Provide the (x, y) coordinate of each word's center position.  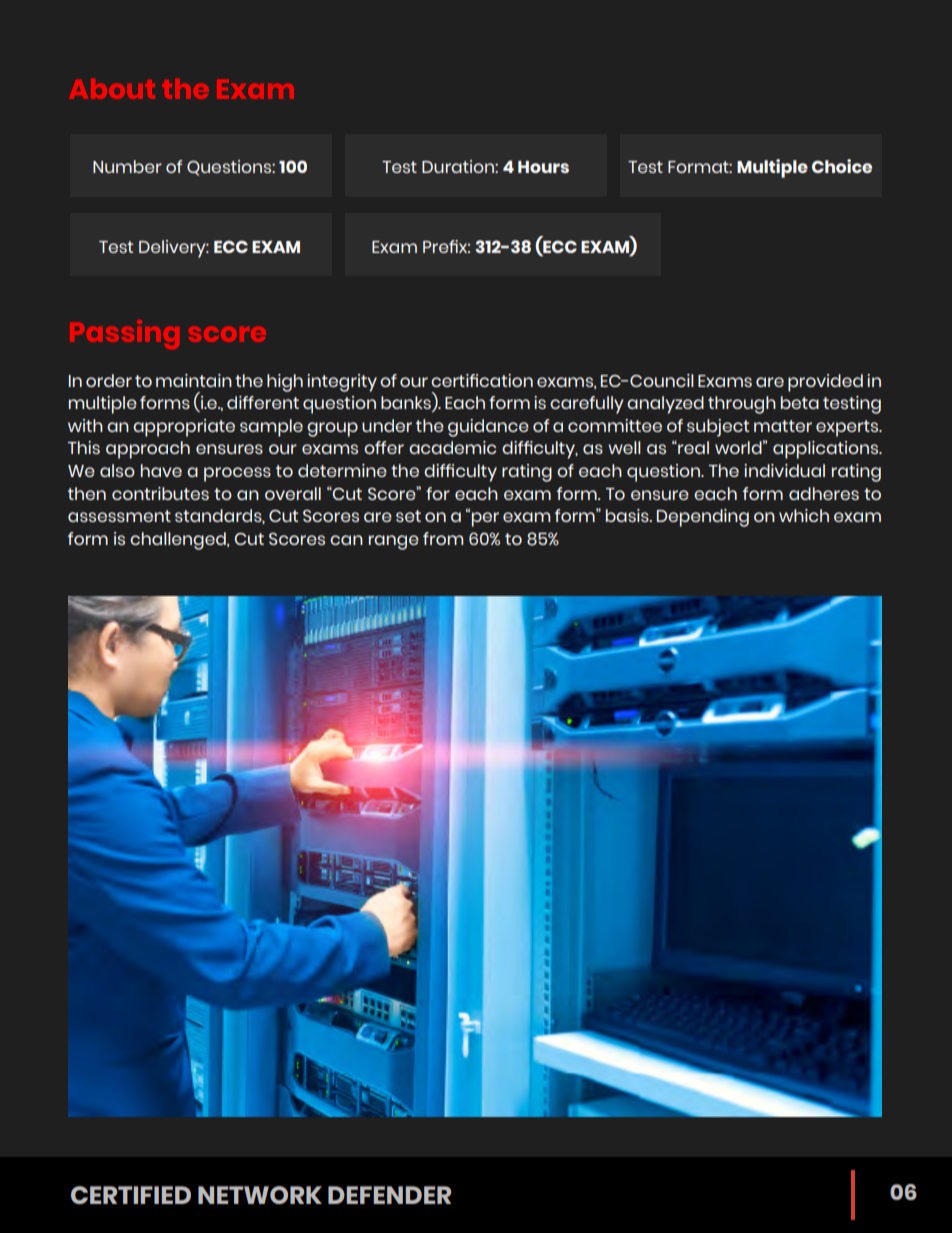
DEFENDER (389, 1195)
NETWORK (260, 1195)
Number (127, 166)
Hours (543, 167)
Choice (842, 166)
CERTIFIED (131, 1195)
